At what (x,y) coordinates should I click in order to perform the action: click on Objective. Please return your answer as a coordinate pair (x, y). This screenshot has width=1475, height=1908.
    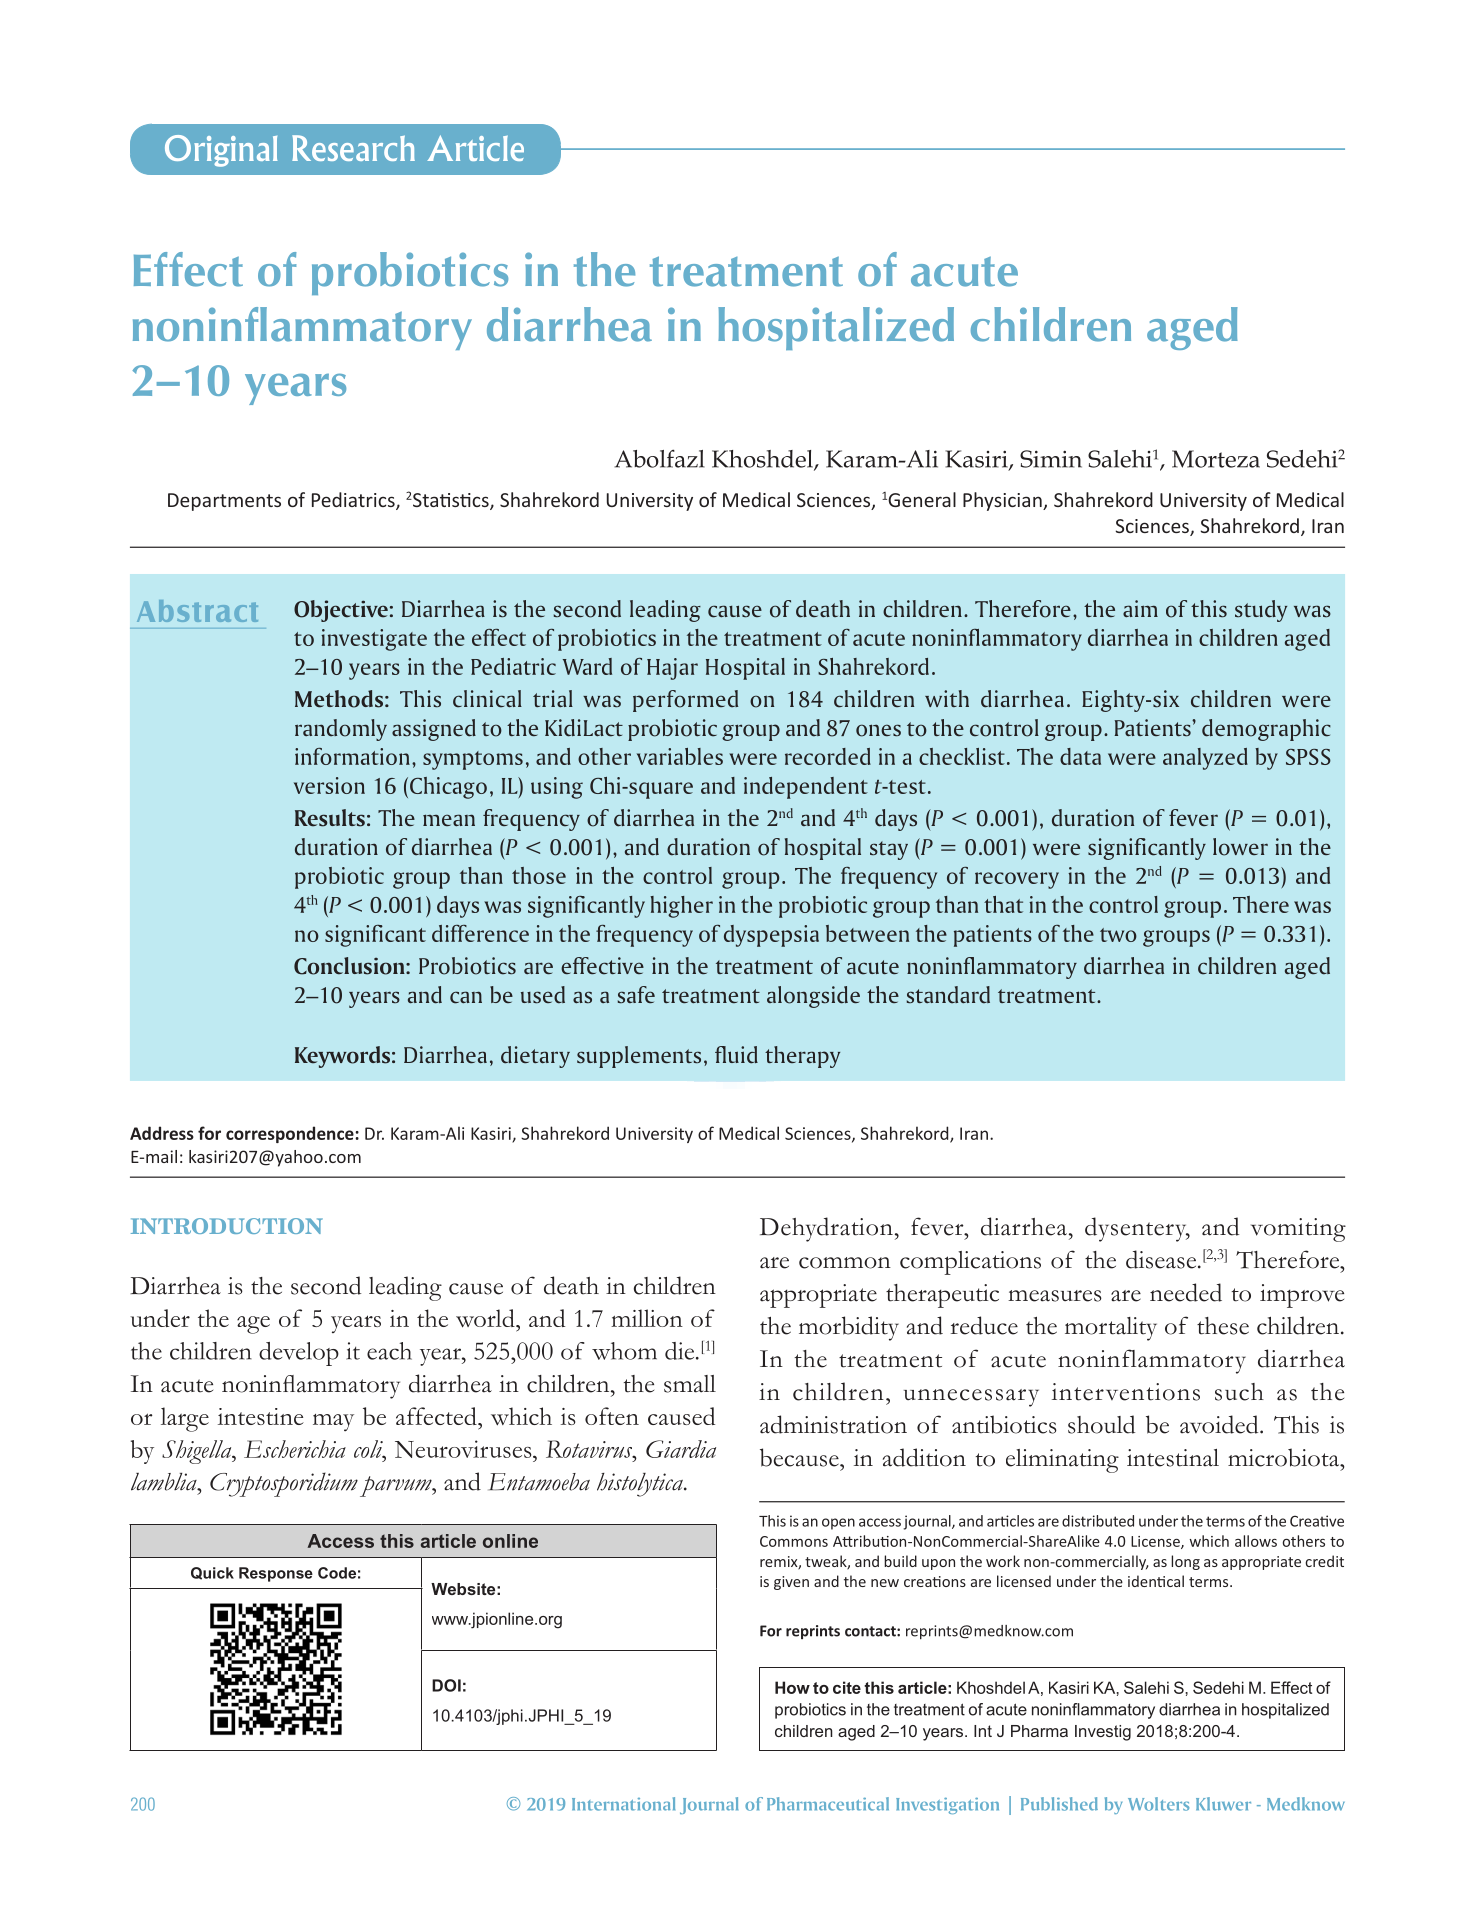
    Looking at the image, I should click on (341, 611).
